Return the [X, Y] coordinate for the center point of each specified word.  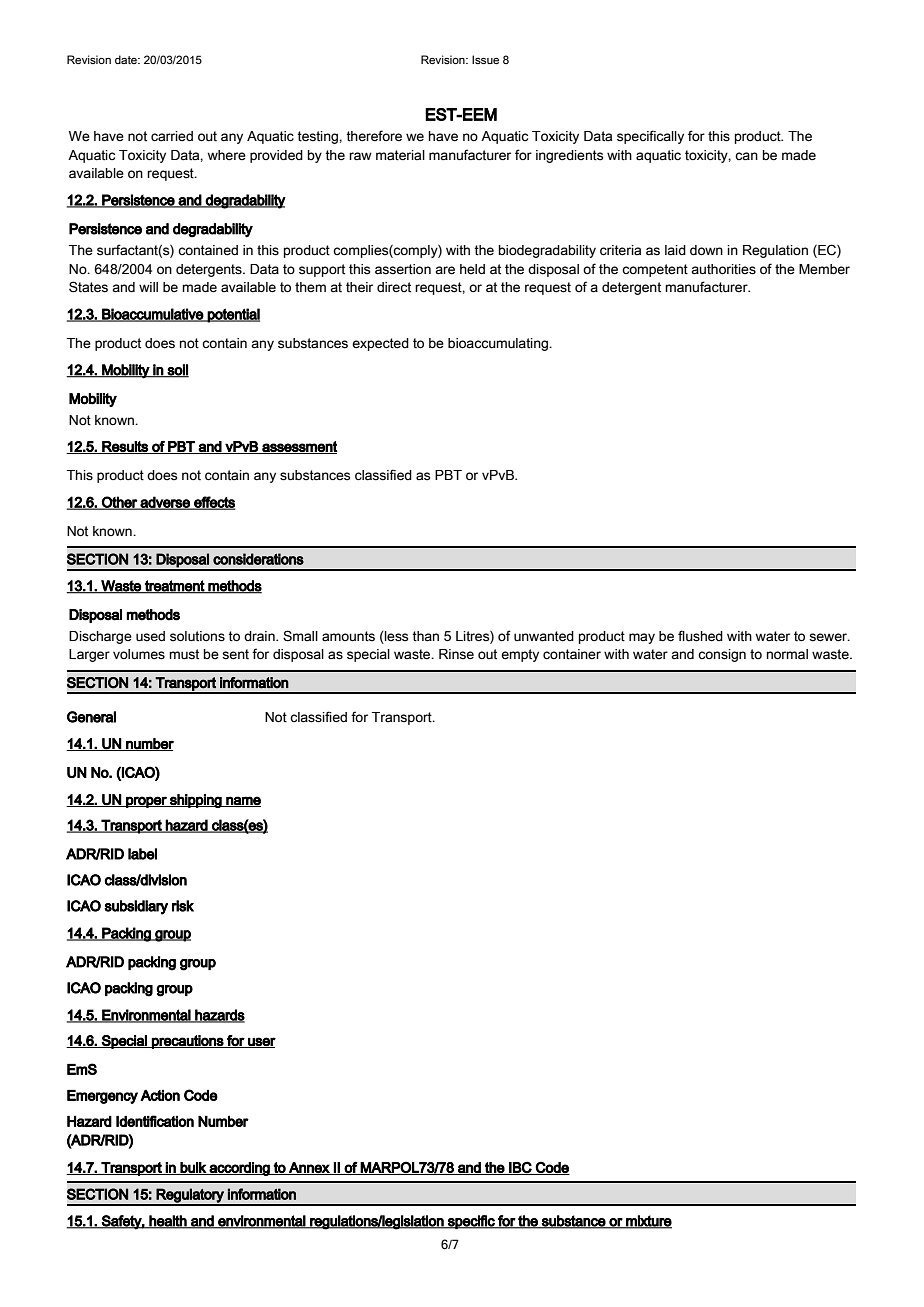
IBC [520, 1168]
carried [172, 136]
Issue [485, 59]
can [746, 156]
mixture [648, 1222]
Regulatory [190, 1196]
